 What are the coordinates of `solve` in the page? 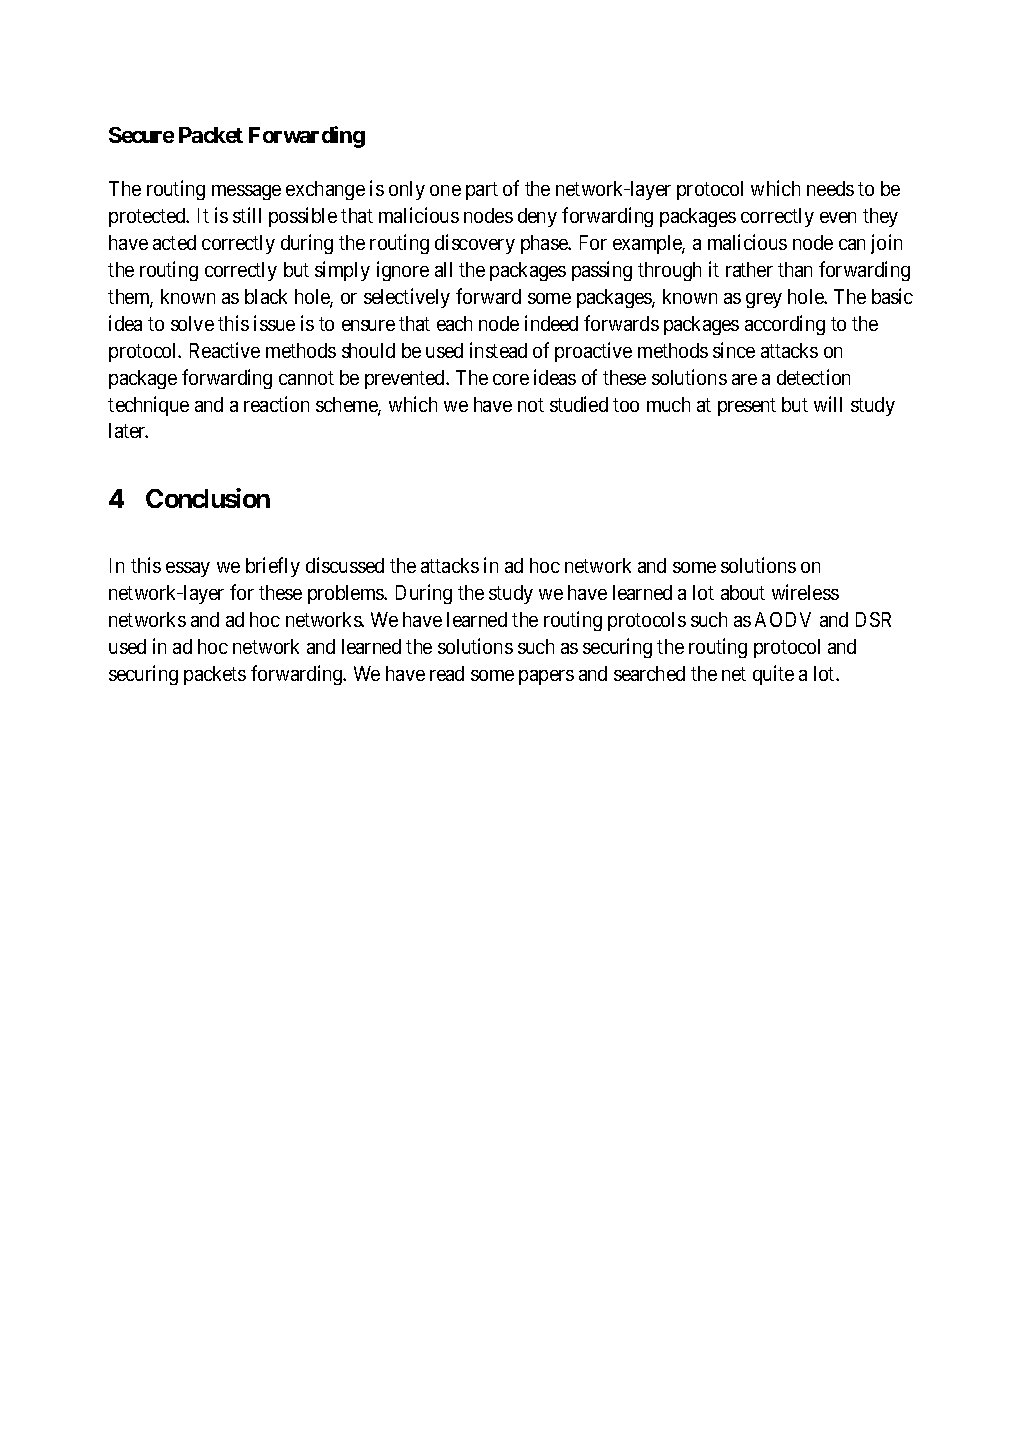 It's located at (192, 323).
